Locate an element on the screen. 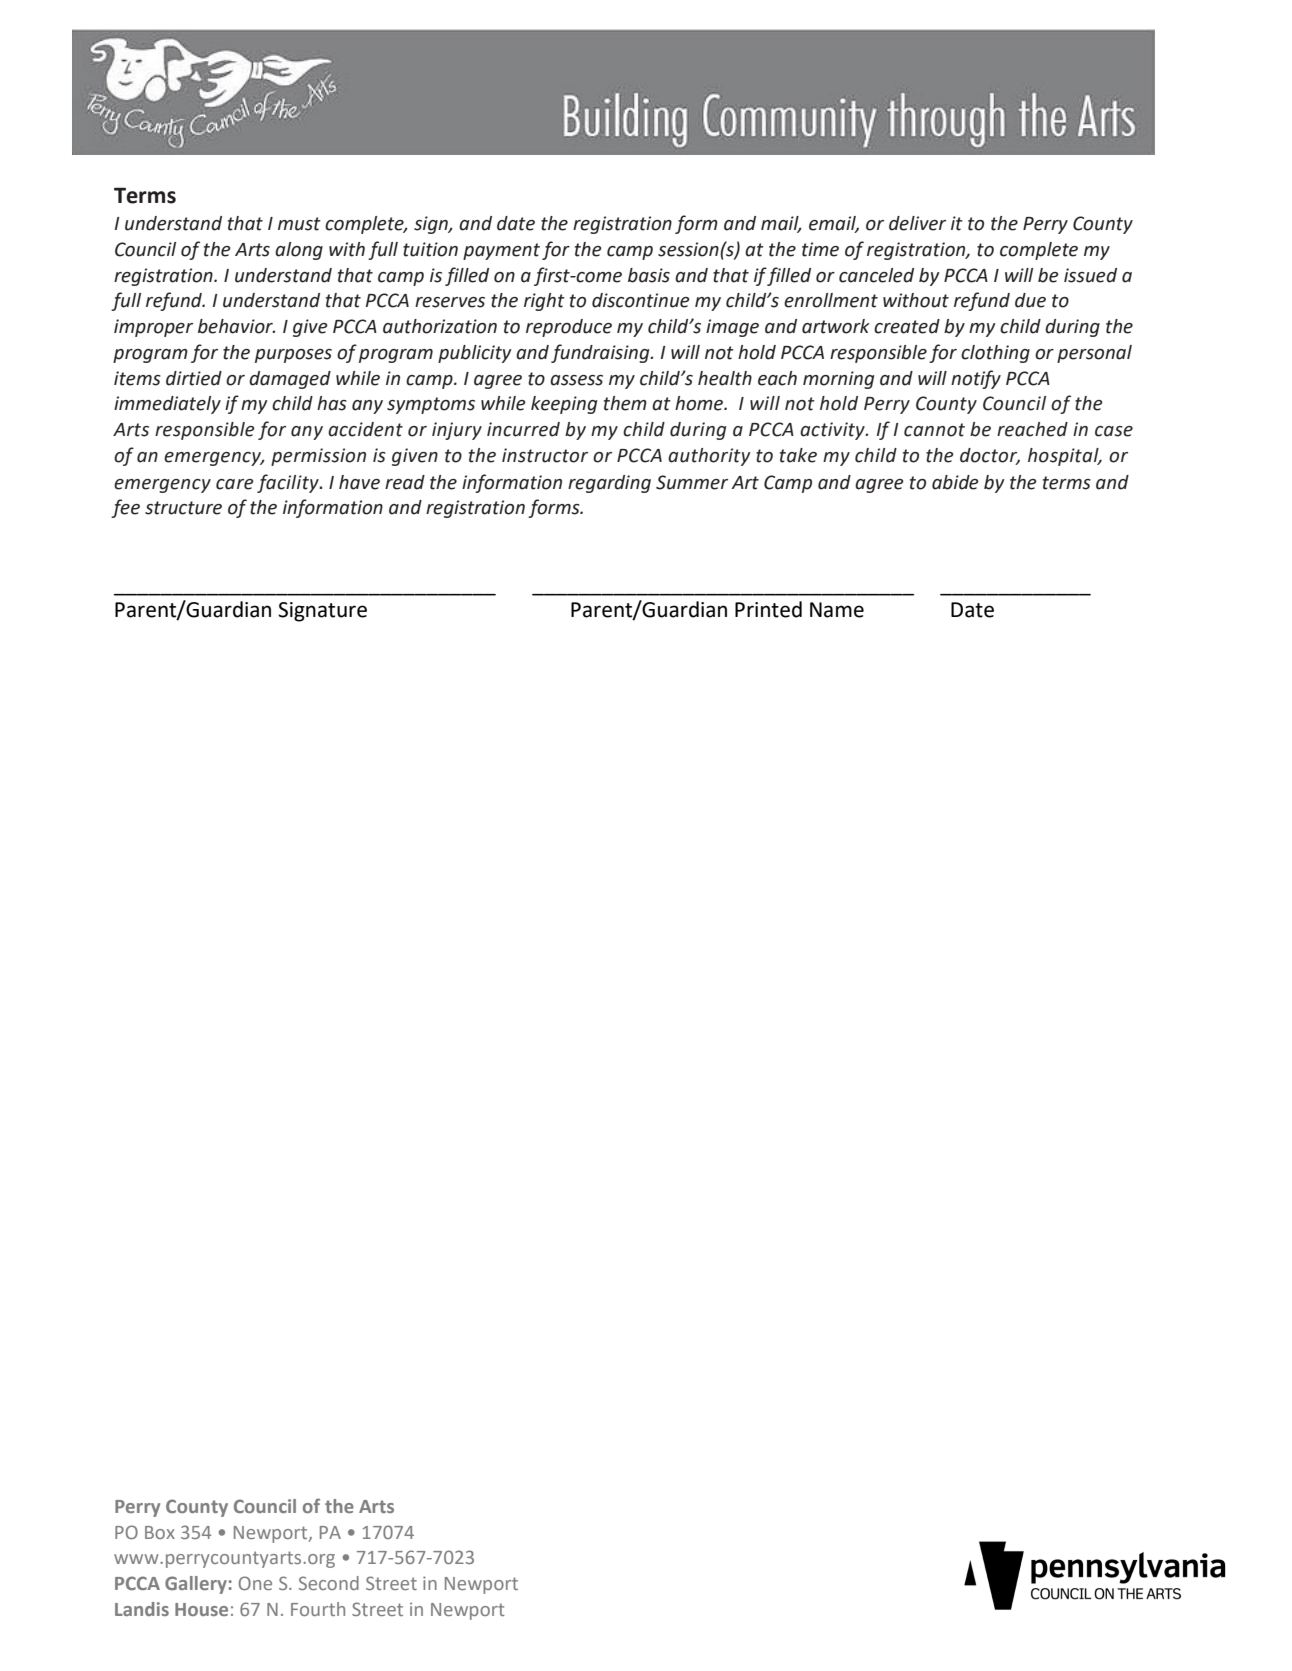 This screenshot has height=1671, width=1292. along is located at coordinates (299, 251).
